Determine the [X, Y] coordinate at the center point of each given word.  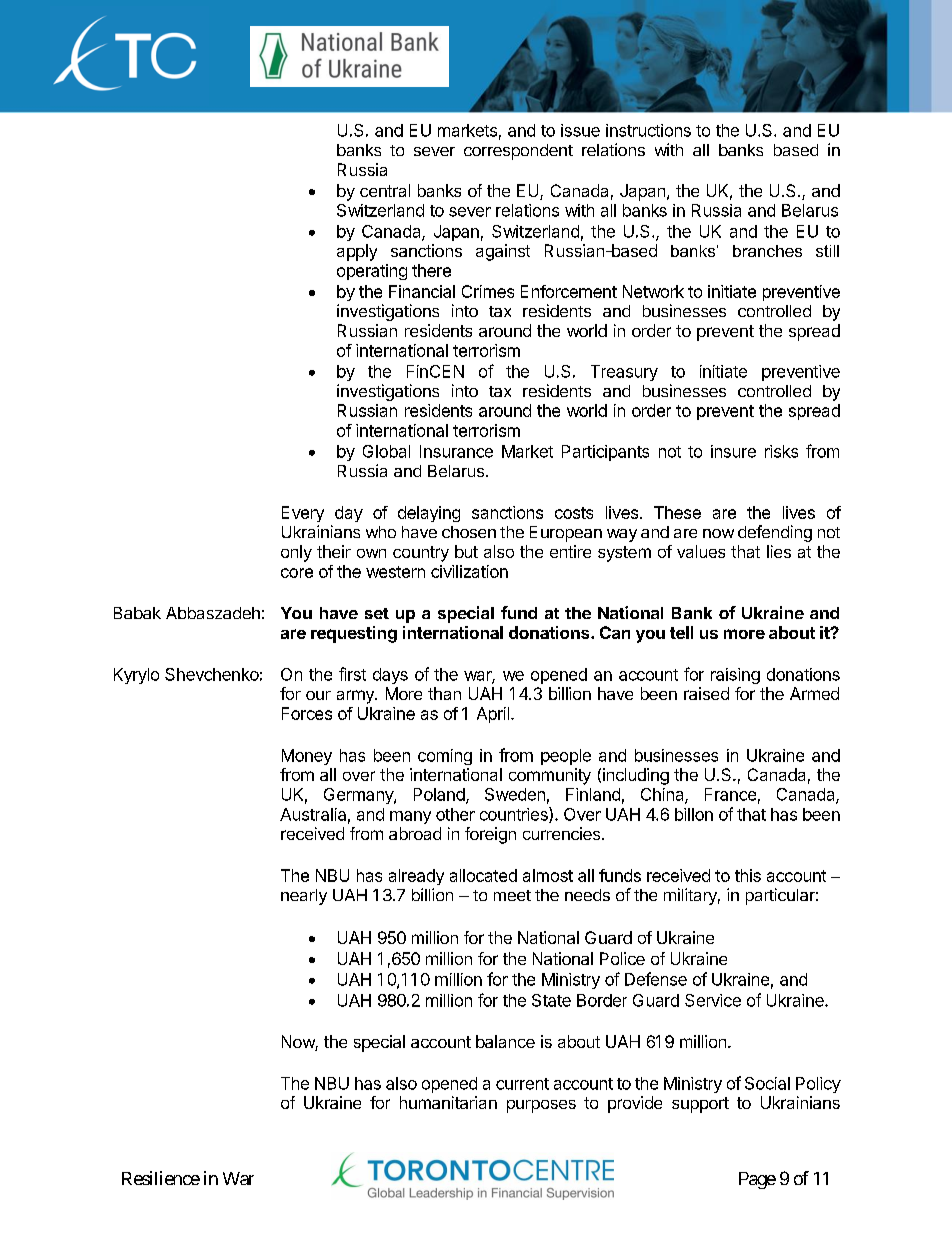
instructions [648, 130]
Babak [137, 613]
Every [303, 514]
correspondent [518, 152]
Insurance [456, 451]
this [748, 875]
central [385, 190]
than [444, 693]
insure [733, 451]
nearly [304, 897]
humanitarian [448, 1102]
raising [735, 676]
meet [512, 895]
